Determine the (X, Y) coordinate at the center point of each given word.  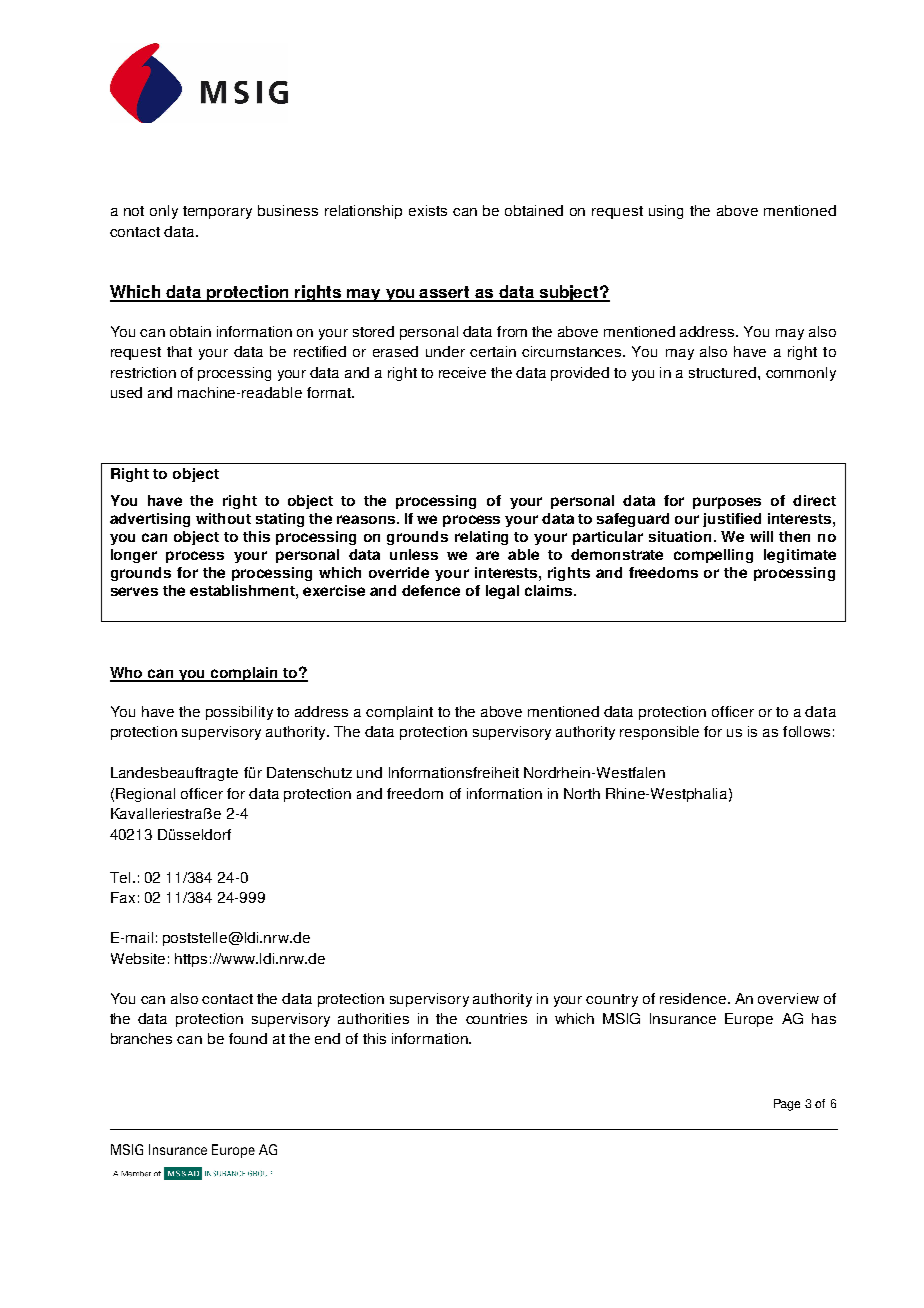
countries (496, 1018)
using (666, 212)
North (582, 793)
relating (481, 538)
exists (428, 210)
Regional (145, 795)
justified (732, 520)
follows (806, 731)
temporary (217, 212)
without (223, 518)
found (248, 1038)
